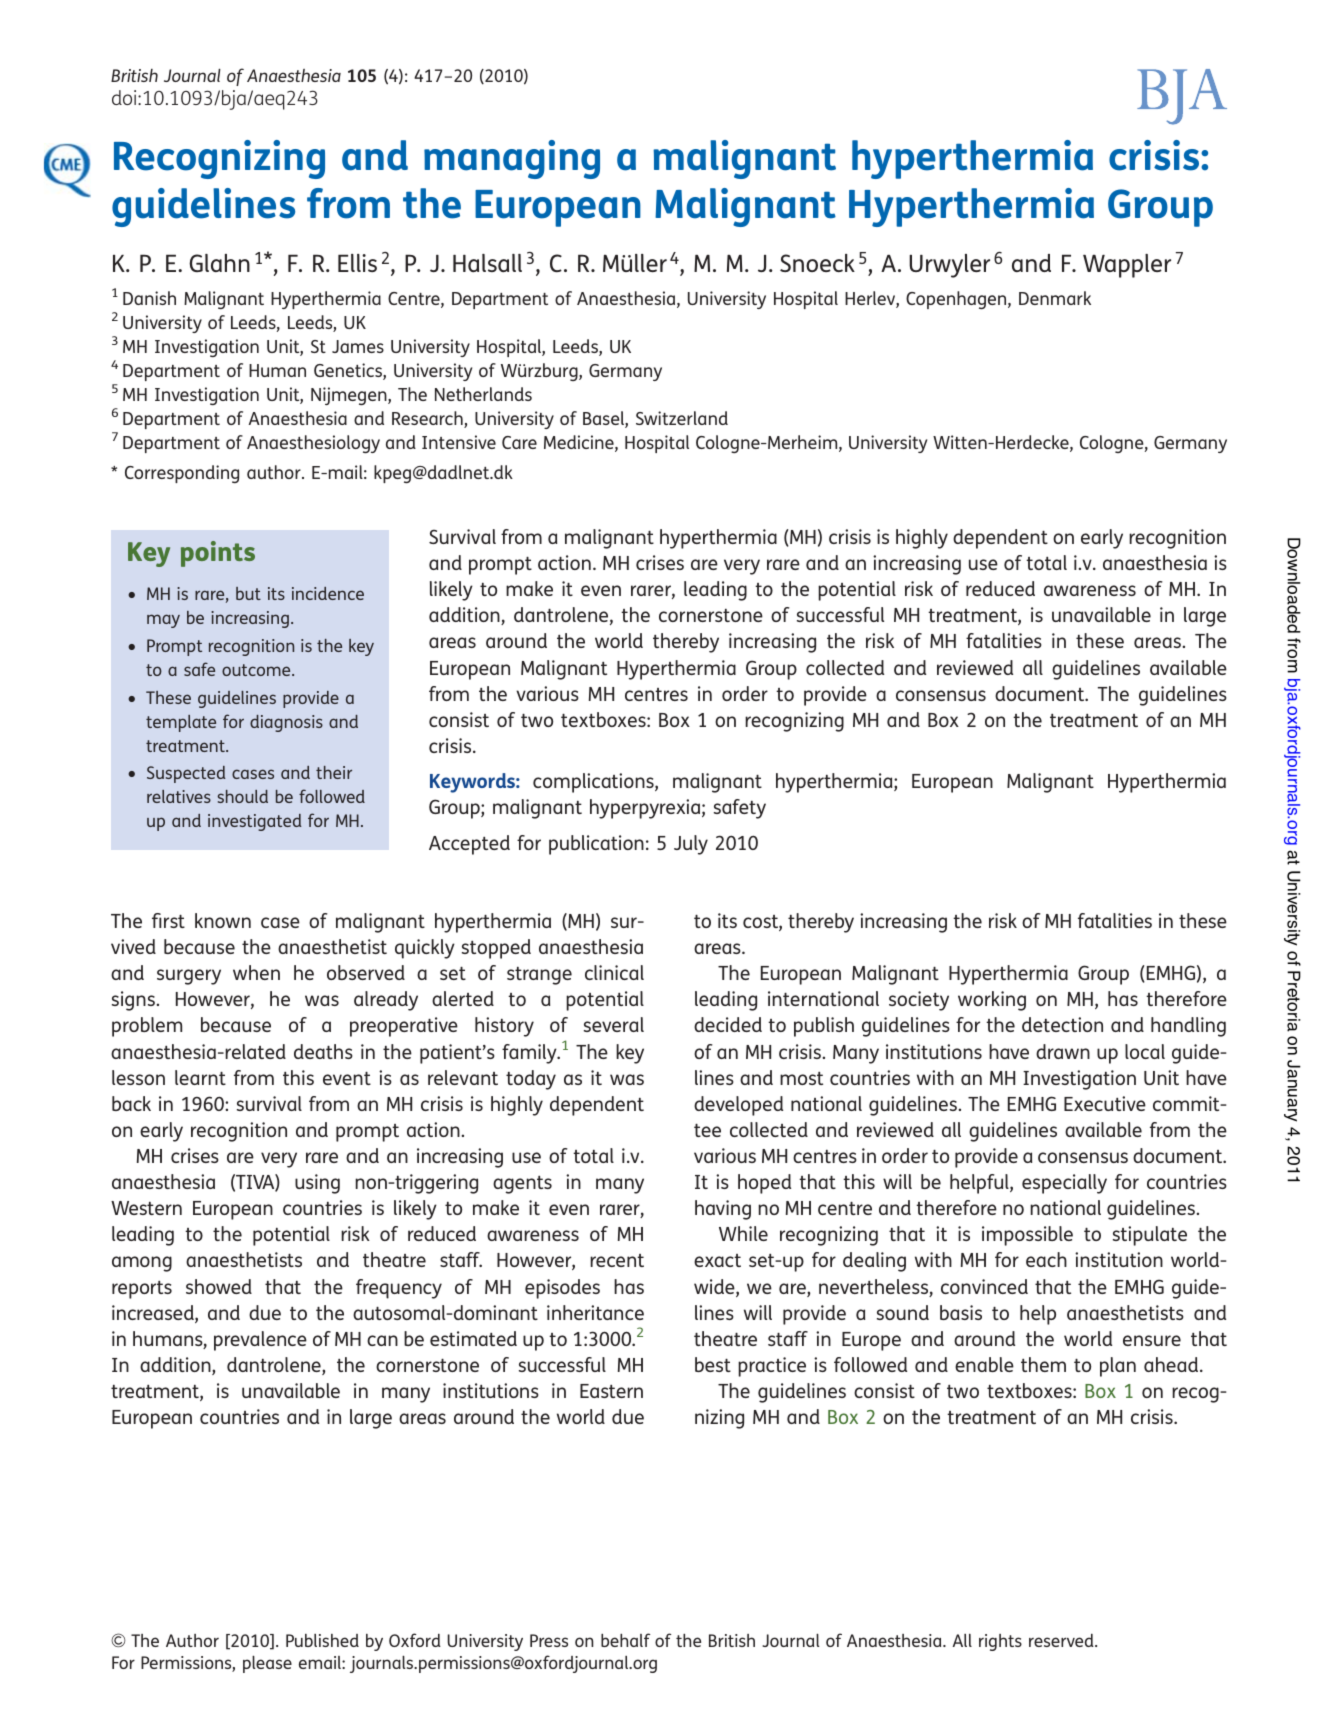 This screenshot has height=1721, width=1332. Describe the element at coordinates (625, 1640) in the screenshot. I see `behalf` at that location.
